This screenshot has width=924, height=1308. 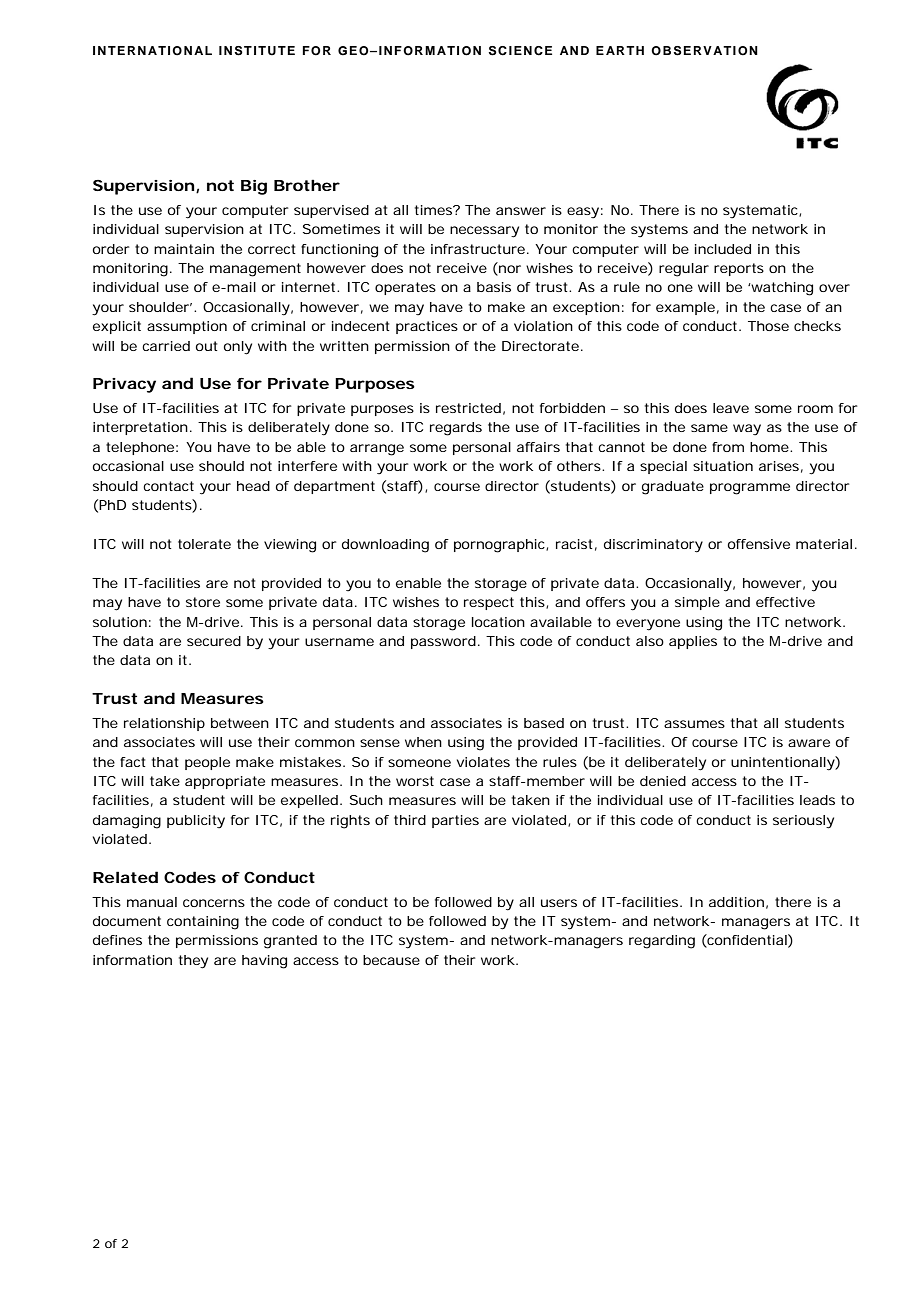 What do you see at coordinates (520, 51) in the screenshot?
I see `SCIENCE` at bounding box center [520, 51].
